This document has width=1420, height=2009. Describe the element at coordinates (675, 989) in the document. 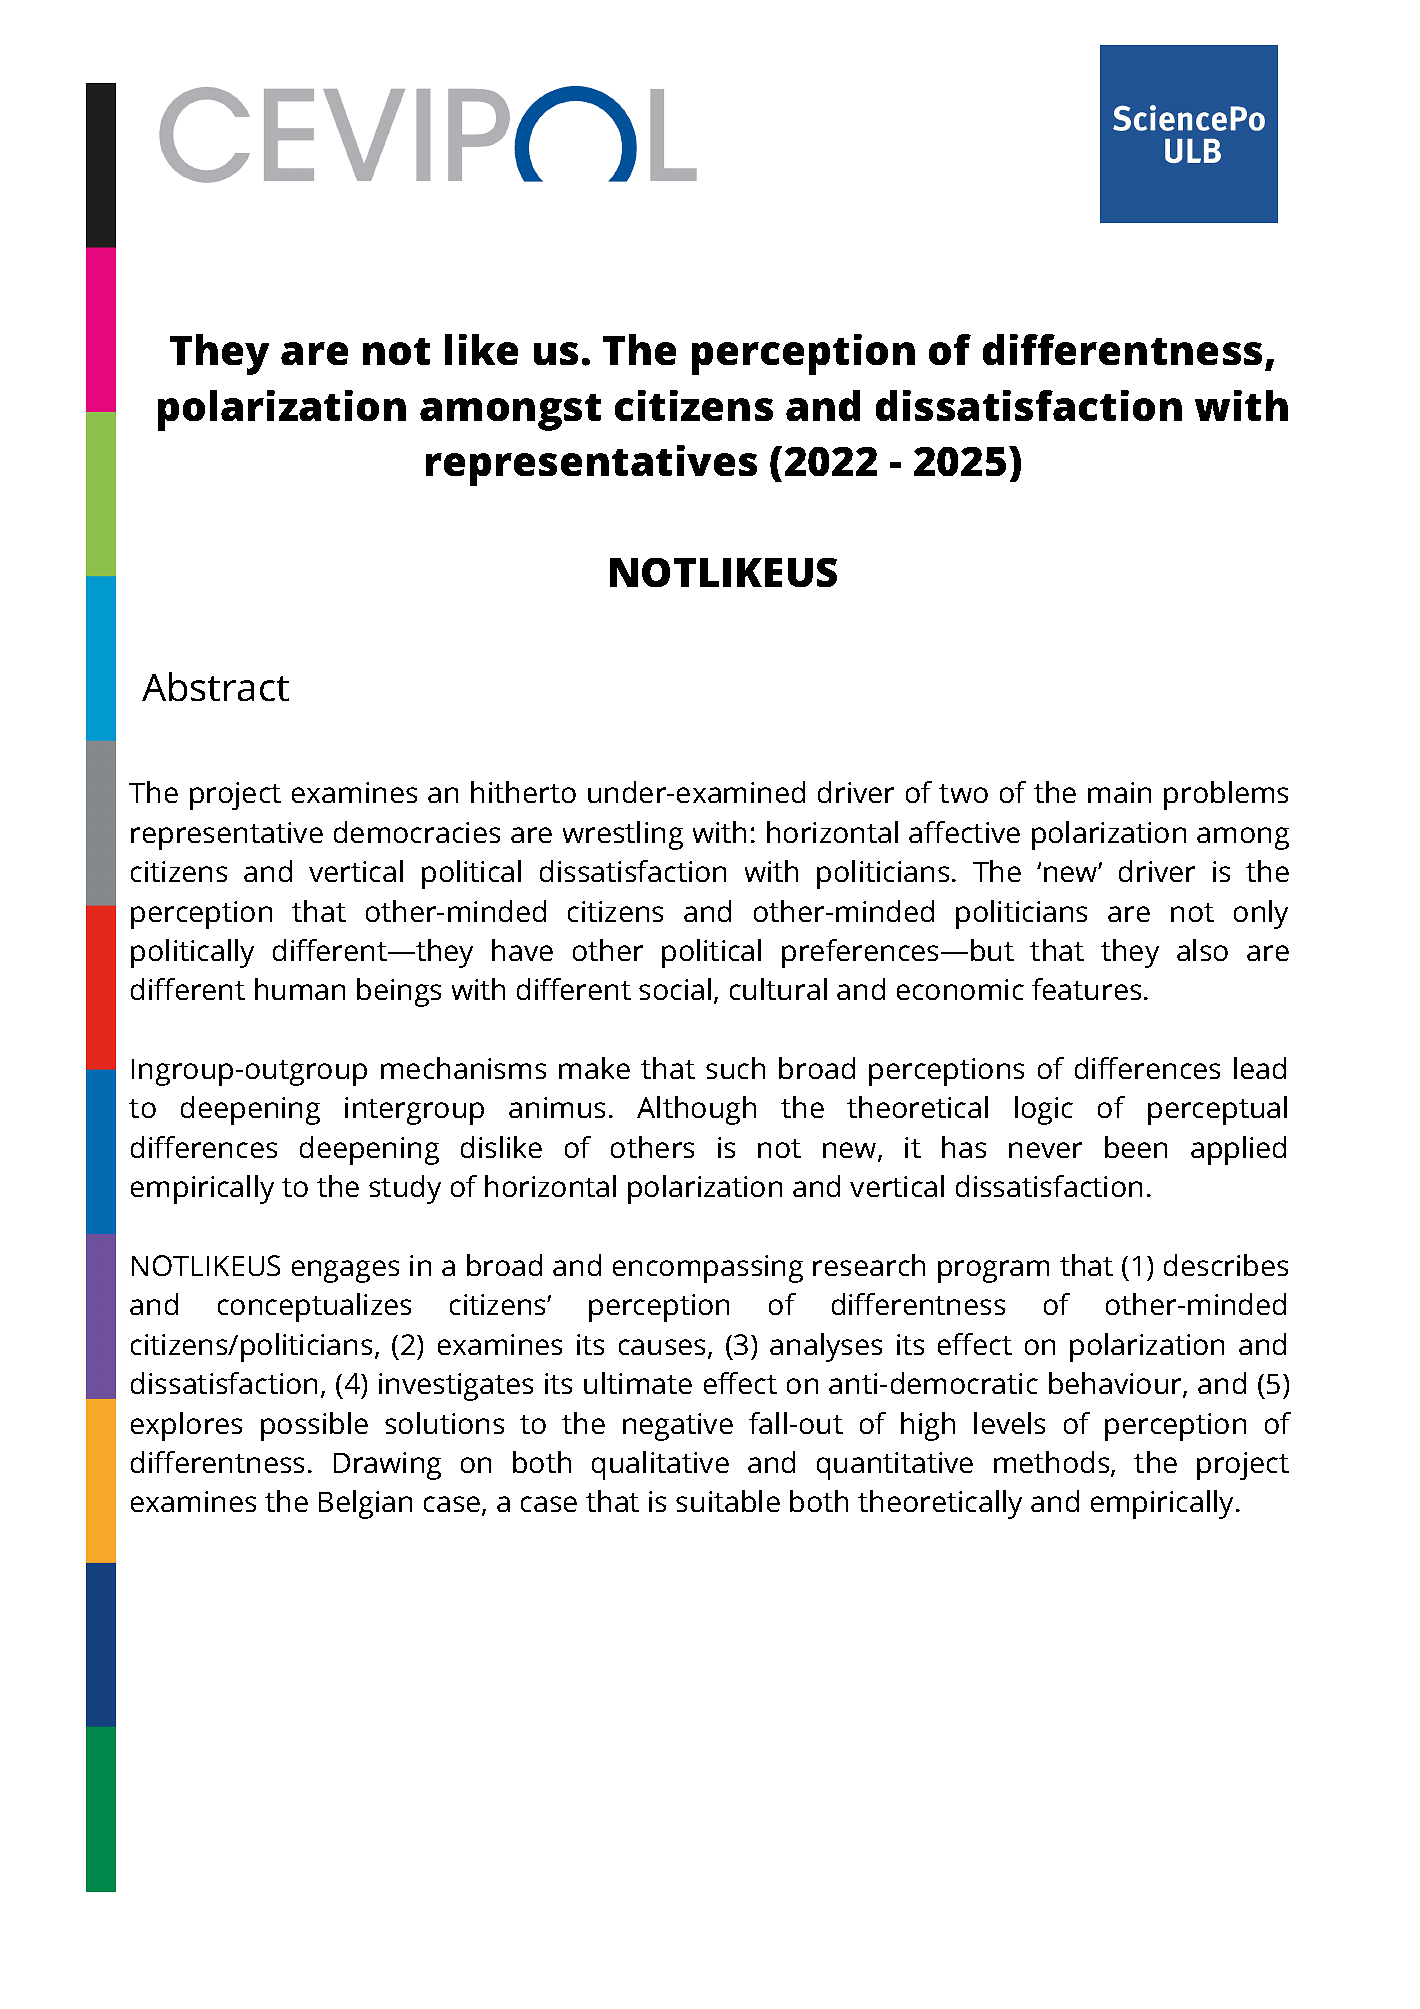

I see `social` at that location.
